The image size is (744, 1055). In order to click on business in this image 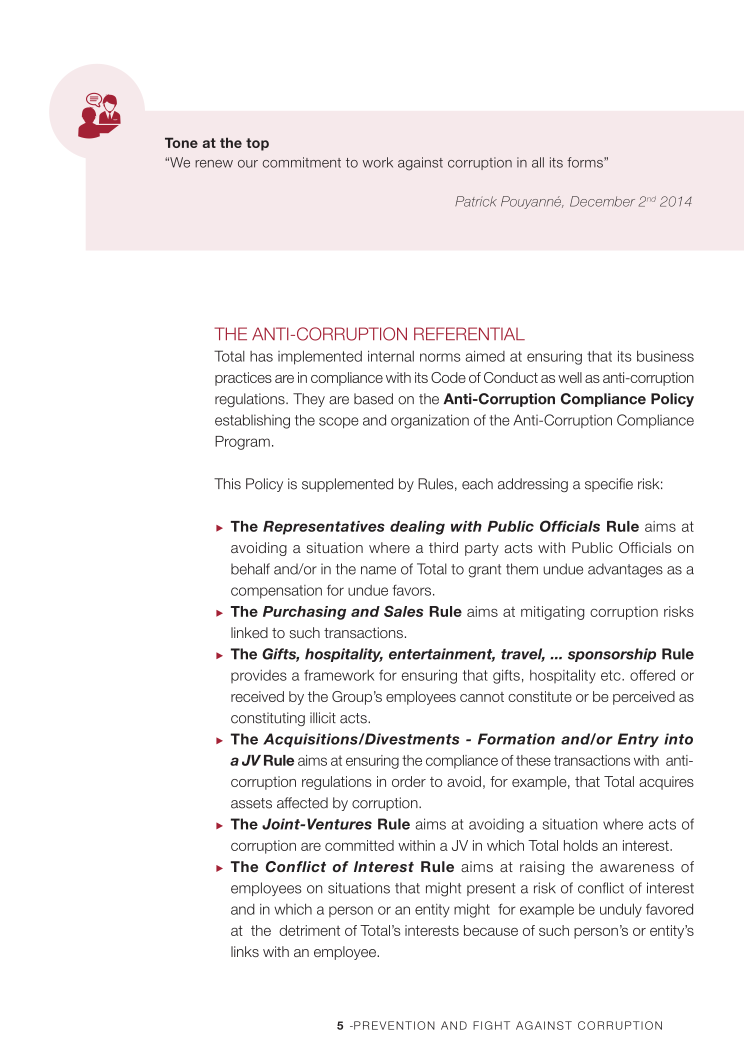, I will do `click(665, 356)`.
